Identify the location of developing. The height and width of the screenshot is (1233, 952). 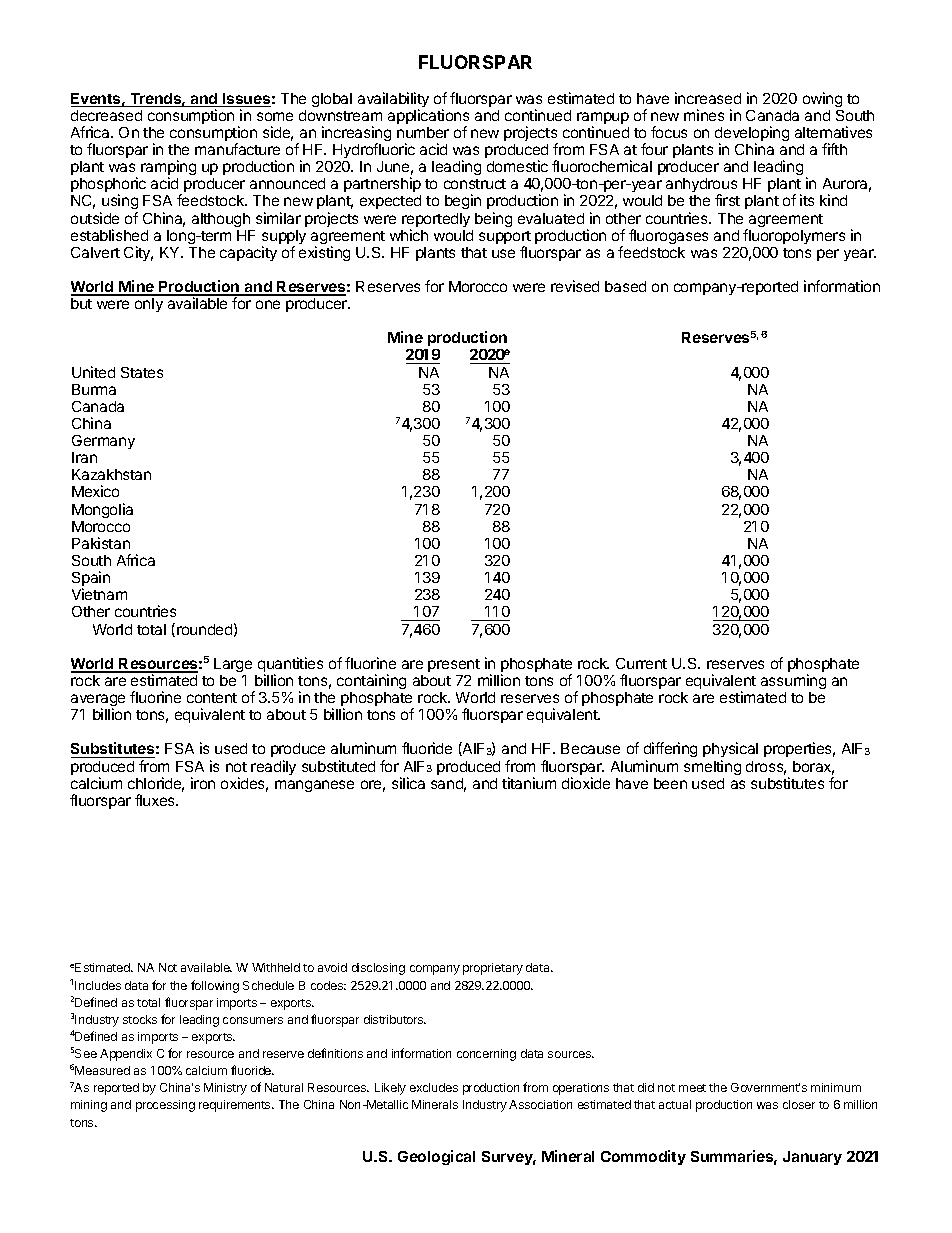
(752, 135).
